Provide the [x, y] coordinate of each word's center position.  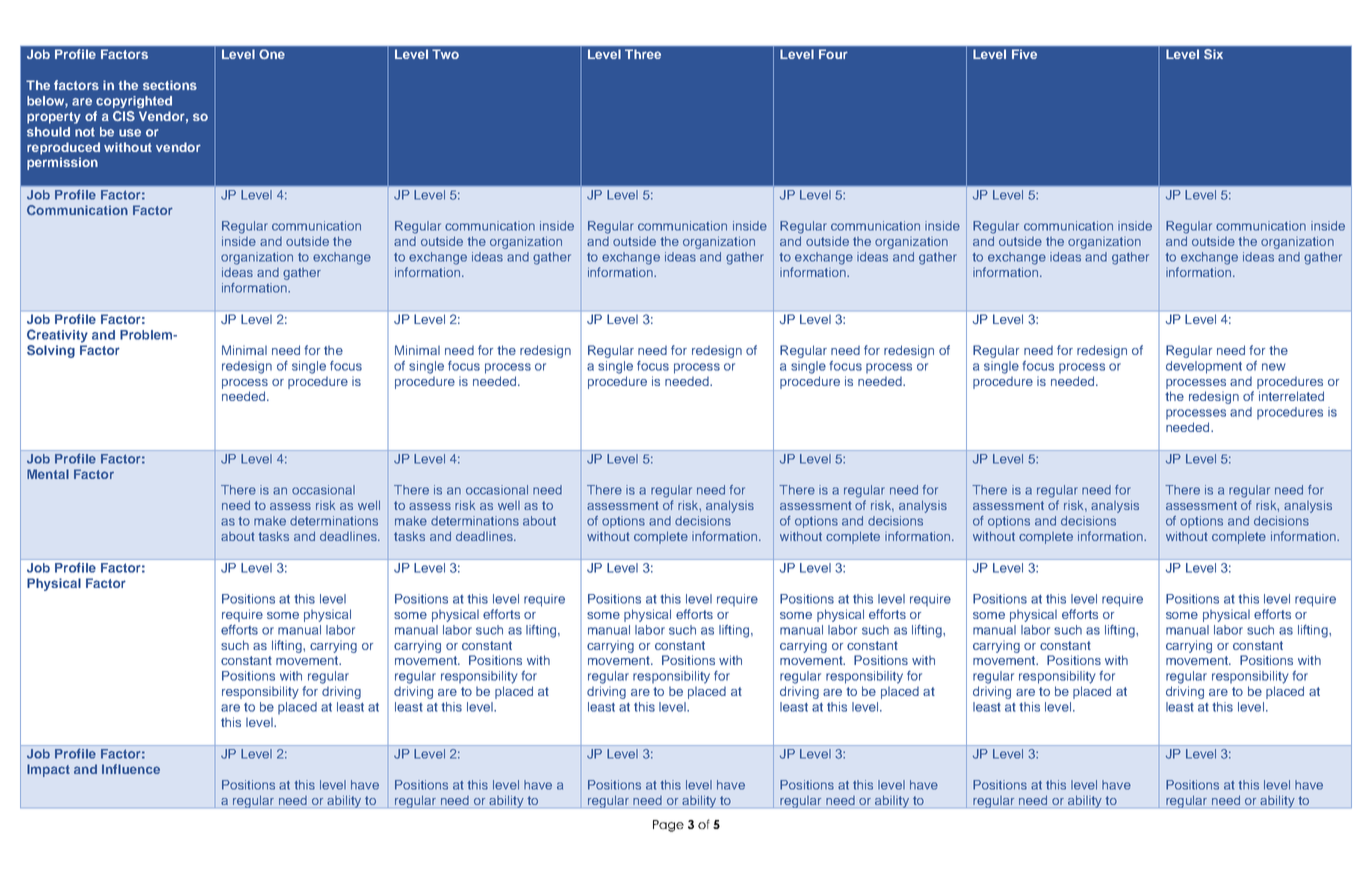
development [1204, 367]
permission [62, 163]
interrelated [1291, 396]
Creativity [57, 336]
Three [643, 54]
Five [1024, 54]
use [130, 133]
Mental [48, 474]
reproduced [63, 148]
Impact [48, 770]
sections [170, 85]
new [1274, 367]
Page [668, 826]
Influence [131, 769]
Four [833, 54]
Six [1213, 54]
